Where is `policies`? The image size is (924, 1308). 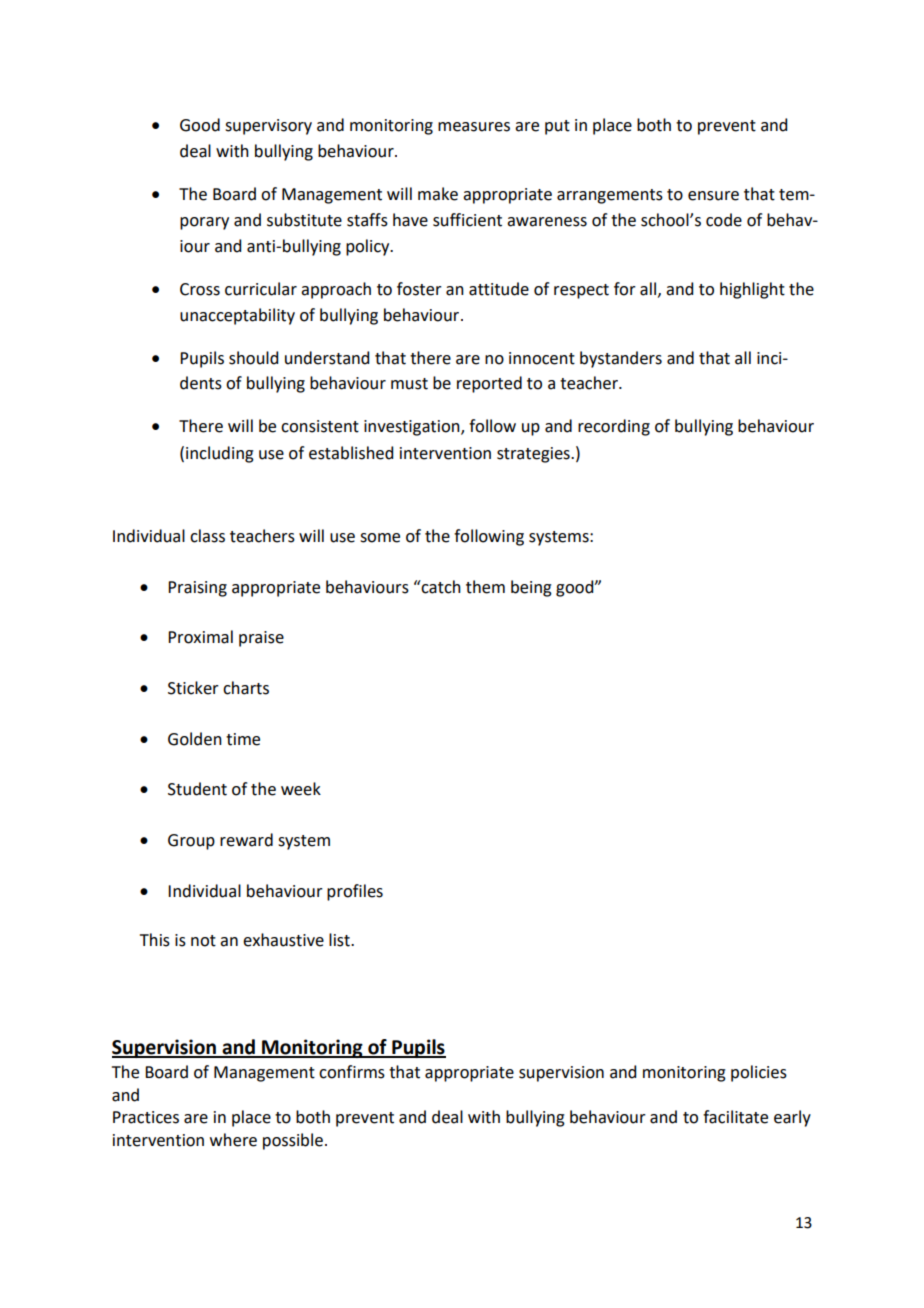 policies is located at coordinates (759, 1073).
